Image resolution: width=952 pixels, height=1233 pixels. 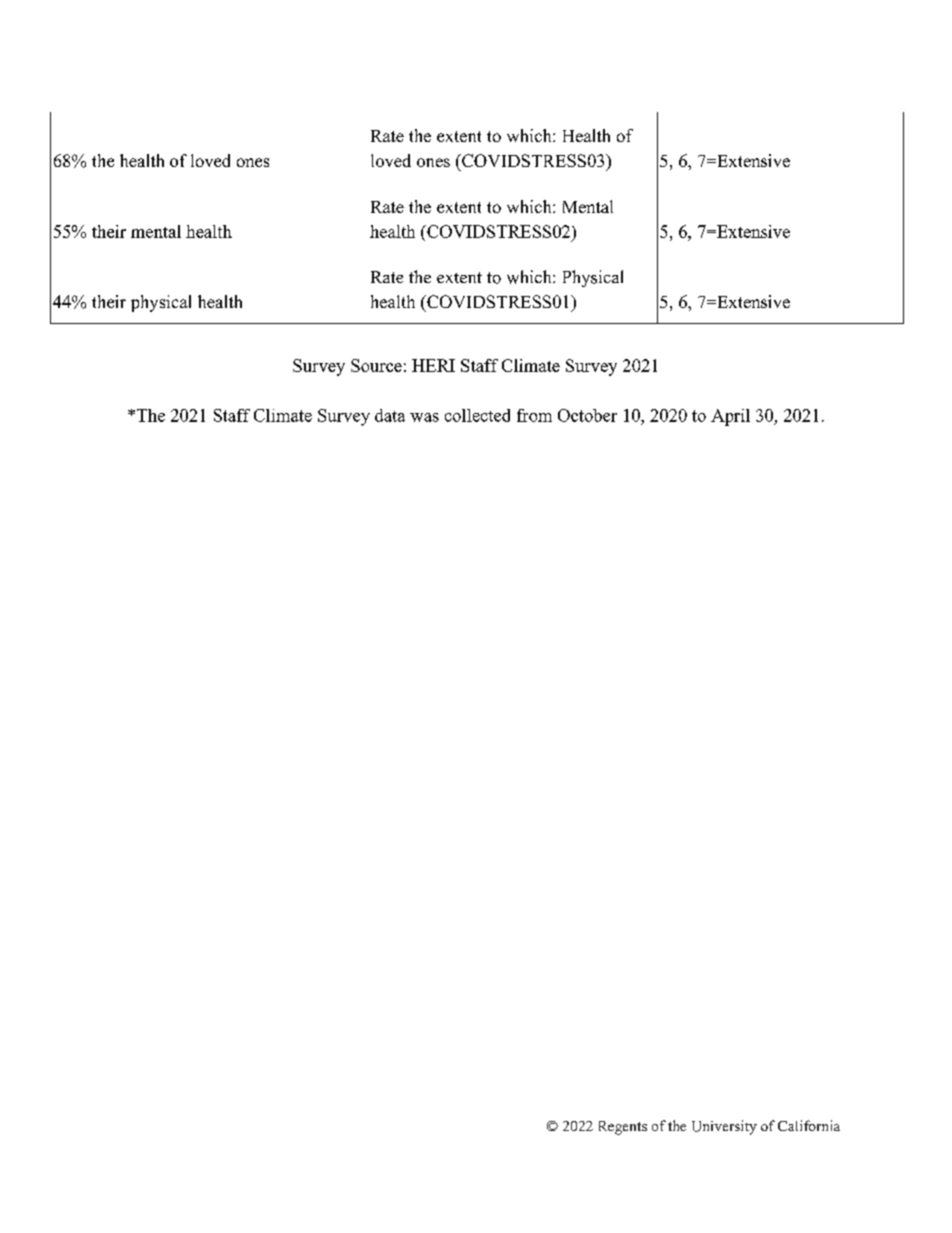 I want to click on data, so click(x=390, y=415).
